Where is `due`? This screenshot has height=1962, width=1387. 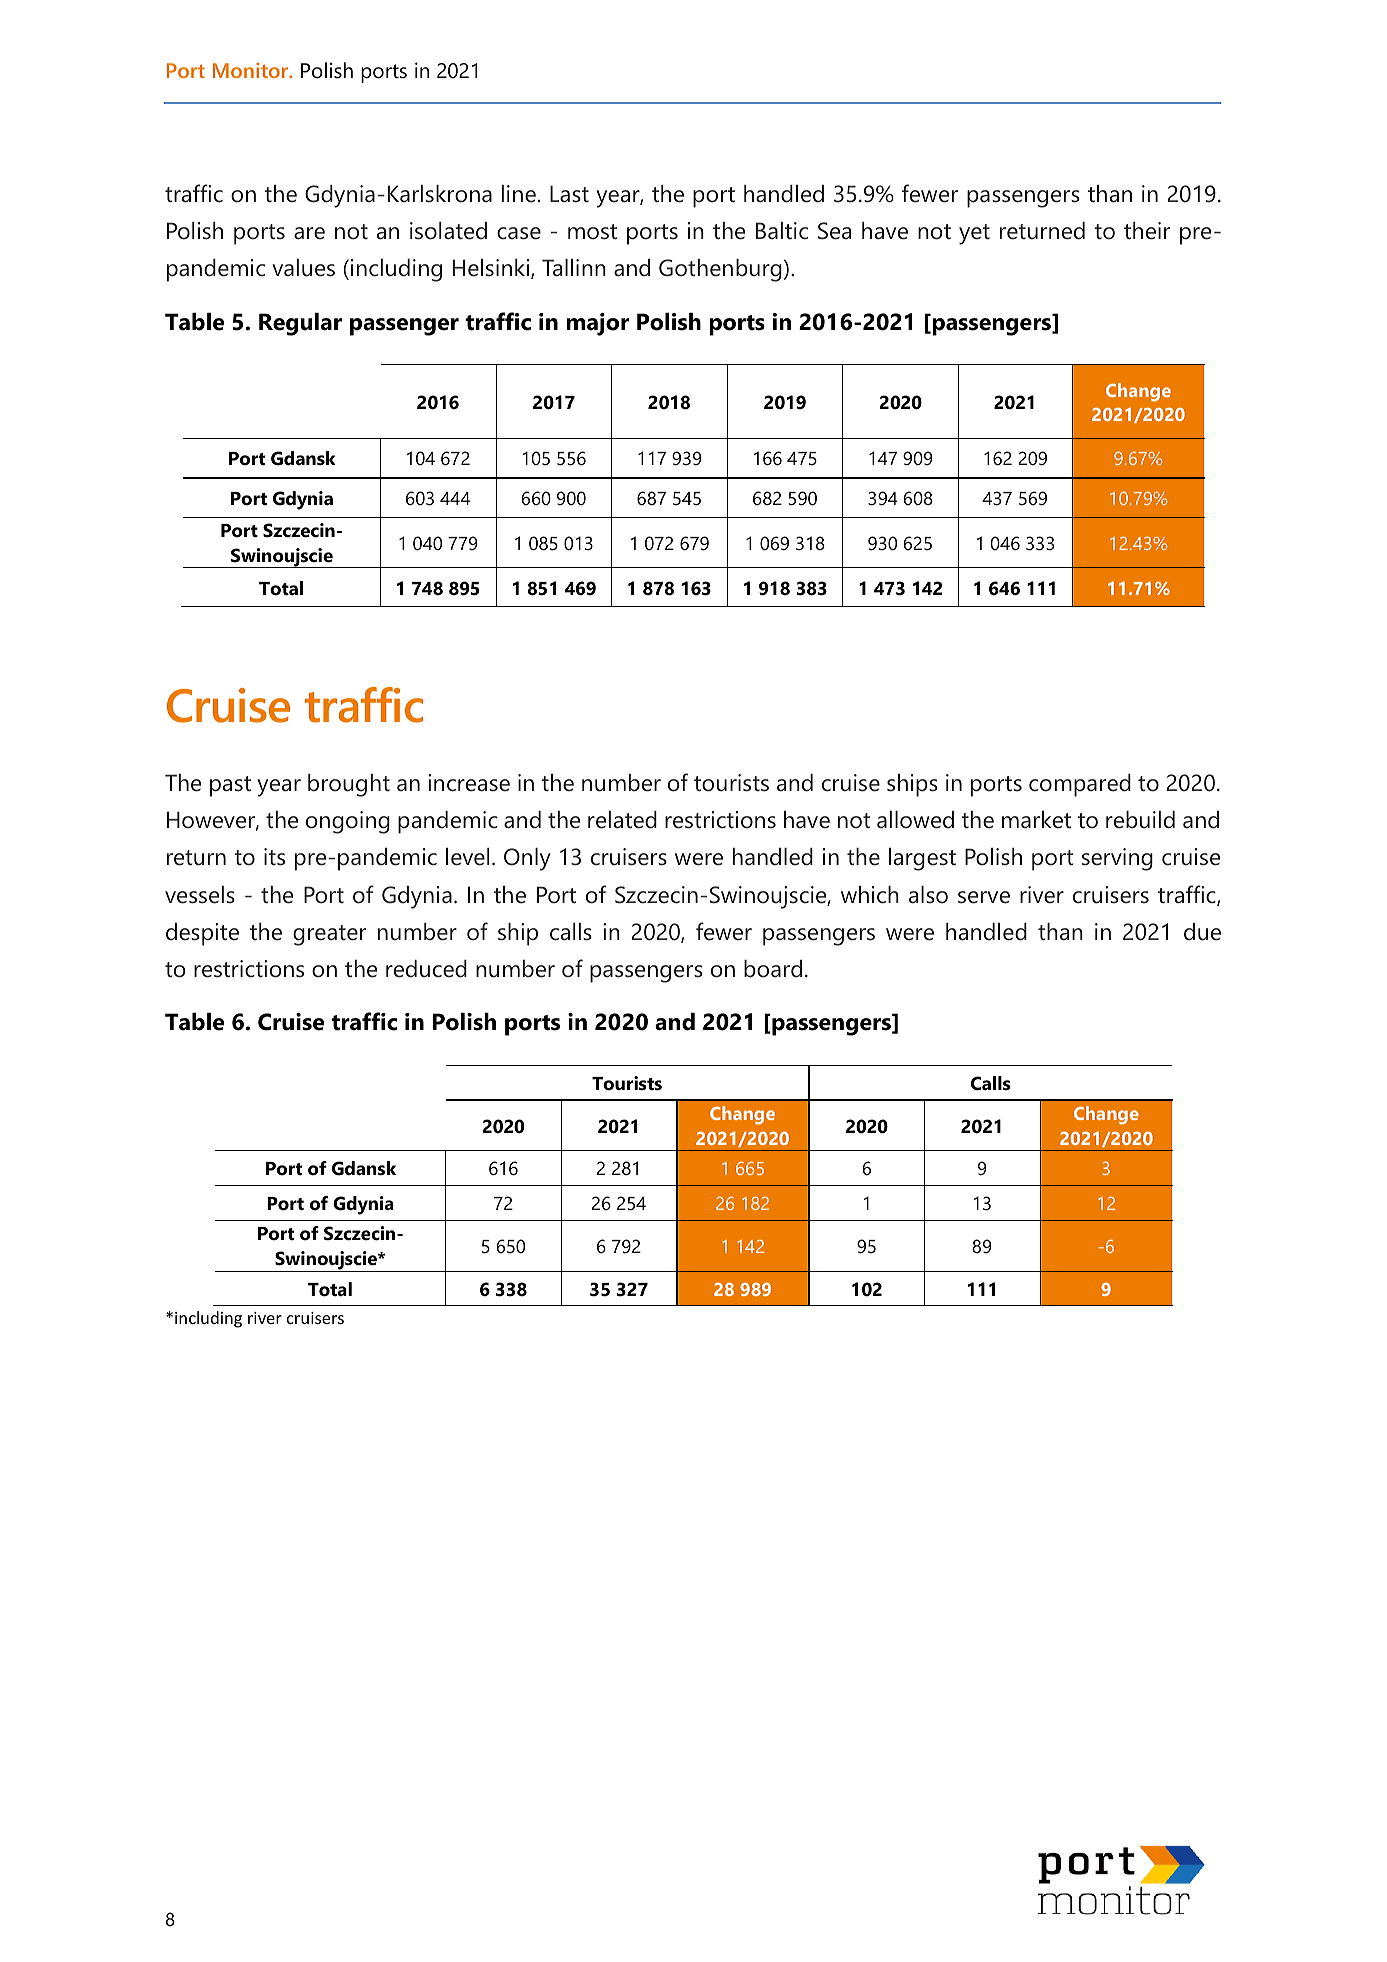 due is located at coordinates (1202, 932).
